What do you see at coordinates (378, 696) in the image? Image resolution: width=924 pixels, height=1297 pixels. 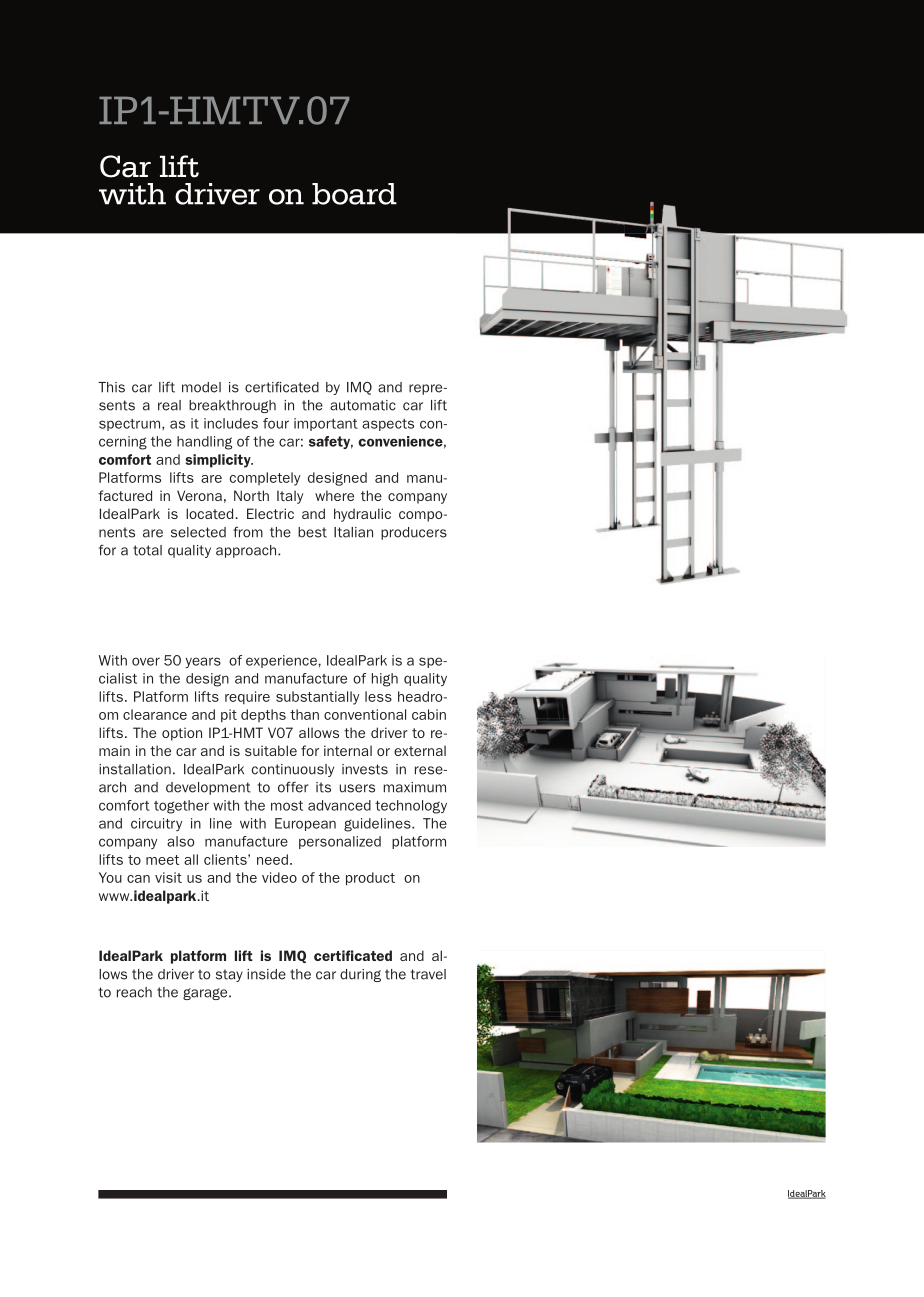 I see `less` at bounding box center [378, 696].
